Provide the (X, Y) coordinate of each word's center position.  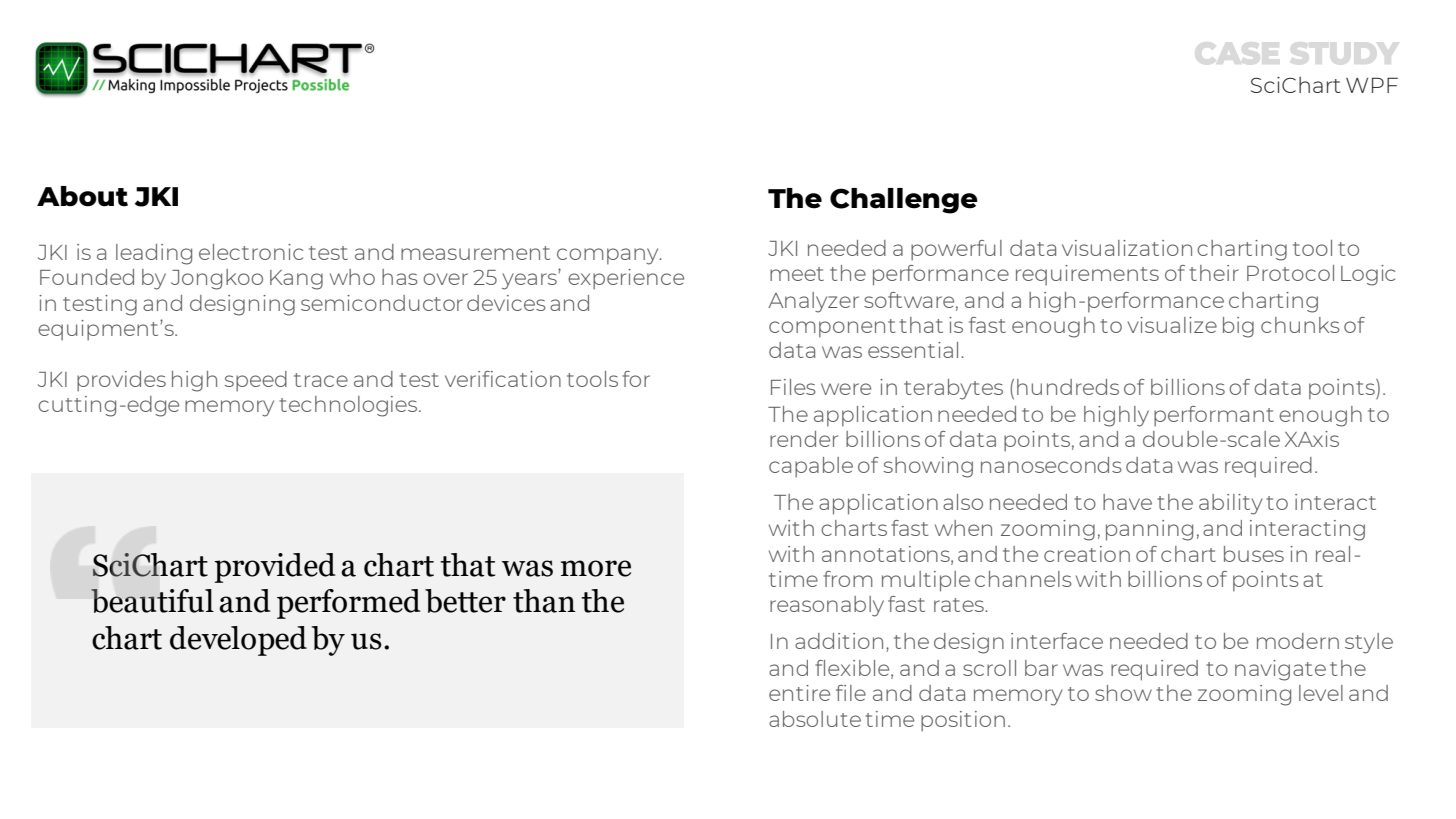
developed (238, 641)
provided (275, 568)
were (846, 389)
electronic (251, 252)
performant (1214, 416)
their (1214, 273)
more (596, 568)
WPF (1372, 85)
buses (1254, 554)
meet (797, 274)
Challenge (904, 201)
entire (799, 693)
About (82, 196)
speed (256, 381)
